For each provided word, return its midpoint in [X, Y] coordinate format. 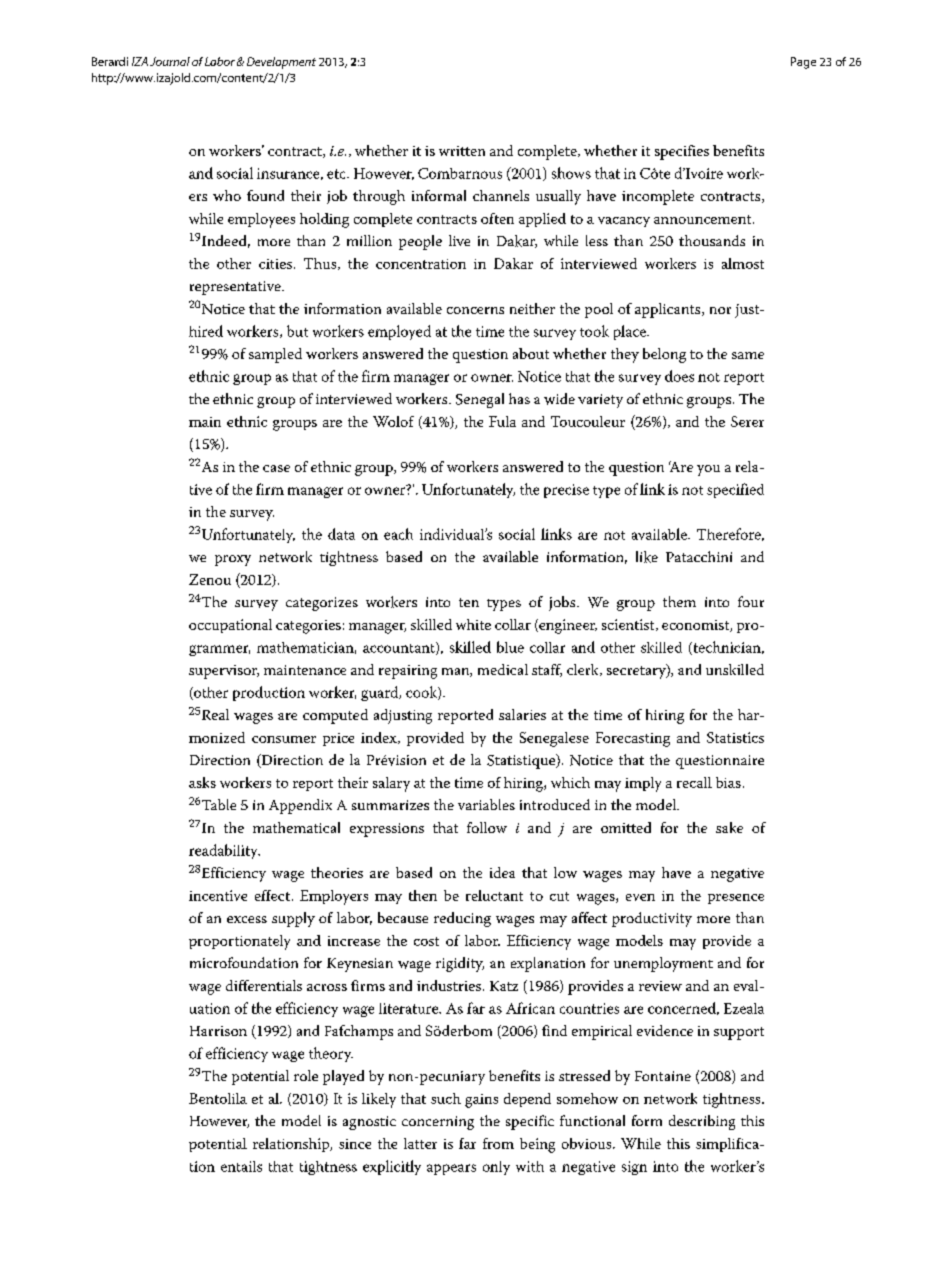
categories [308, 627]
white [473, 624]
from [498, 1143]
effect [272, 895]
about [531, 353]
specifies [682, 152]
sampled [275, 355]
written [462, 151]
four [751, 601]
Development [281, 63]
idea [502, 872]
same [748, 355]
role [306, 1075]
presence [736, 899]
